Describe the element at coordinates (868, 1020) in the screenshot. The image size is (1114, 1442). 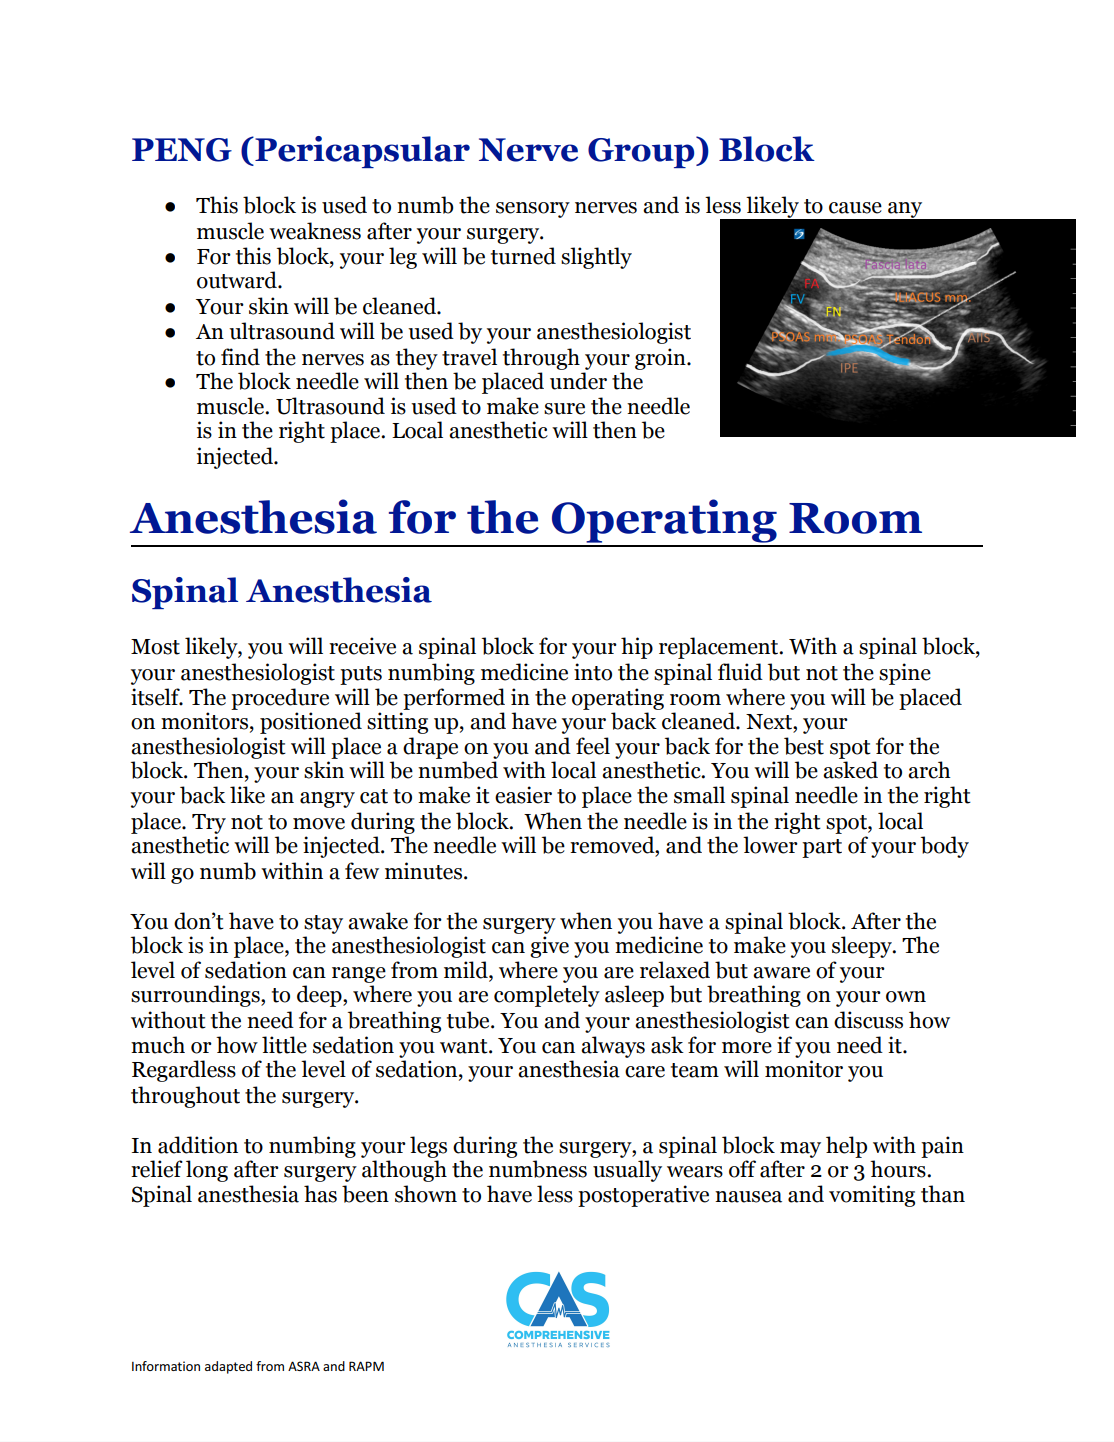
I see `discuss` at that location.
